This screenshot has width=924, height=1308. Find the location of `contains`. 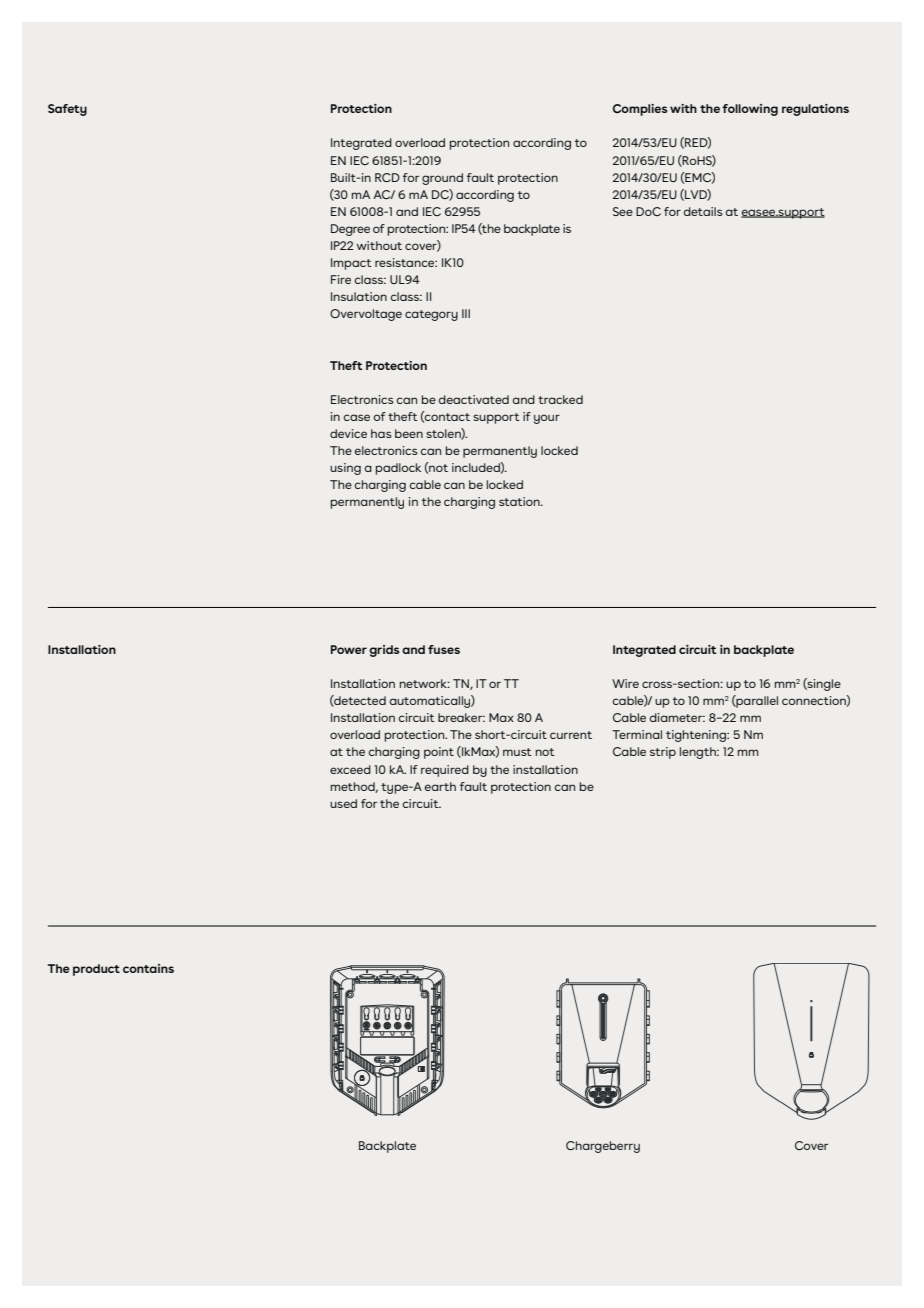

contains is located at coordinates (148, 968).
